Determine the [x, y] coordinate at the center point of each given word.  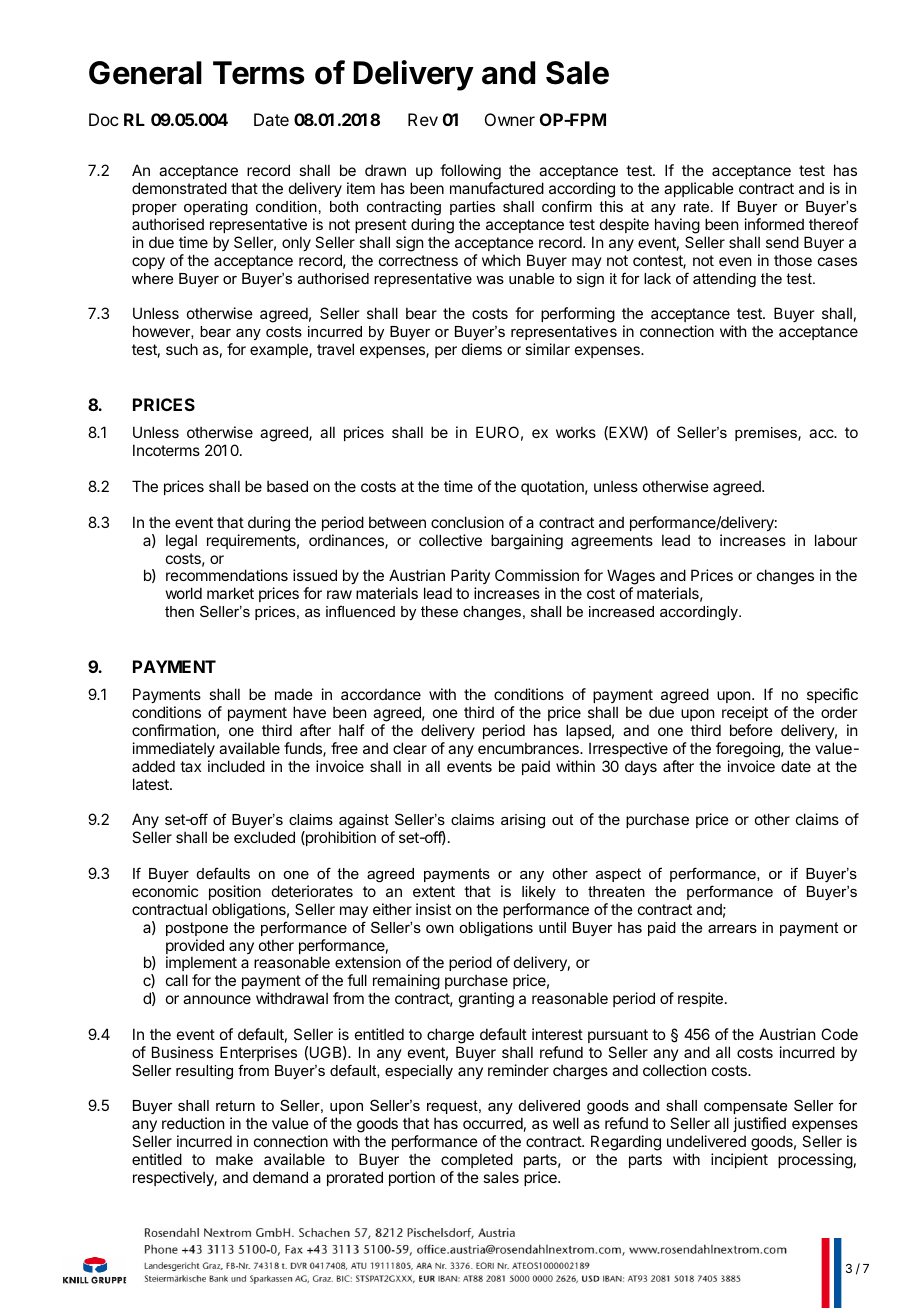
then [179, 611]
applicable [699, 189]
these [439, 611]
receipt [745, 713]
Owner [510, 119]
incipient [739, 1160]
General [145, 73]
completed [477, 1160]
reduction [193, 1123]
